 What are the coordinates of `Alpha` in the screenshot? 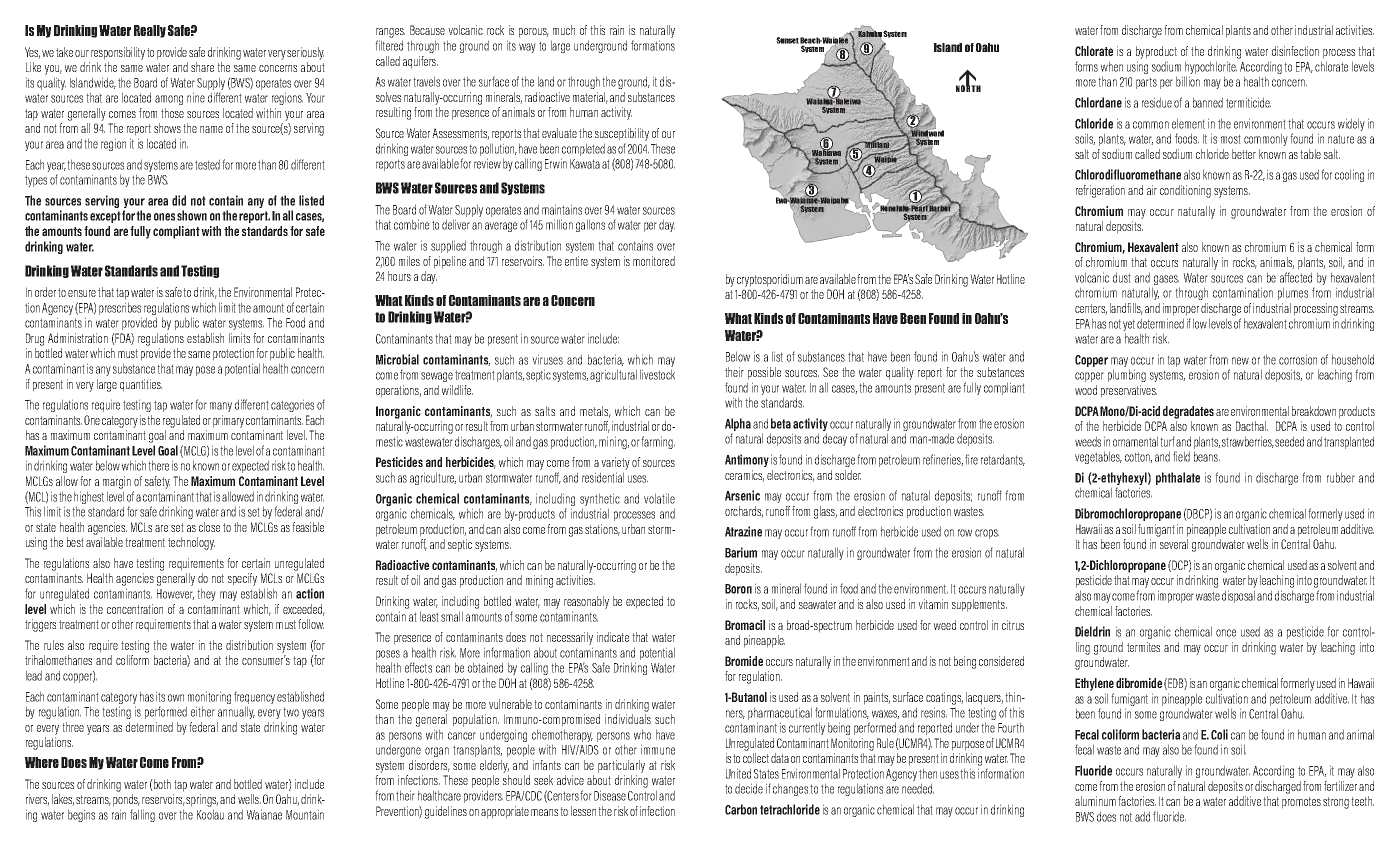 It's located at (738, 426).
